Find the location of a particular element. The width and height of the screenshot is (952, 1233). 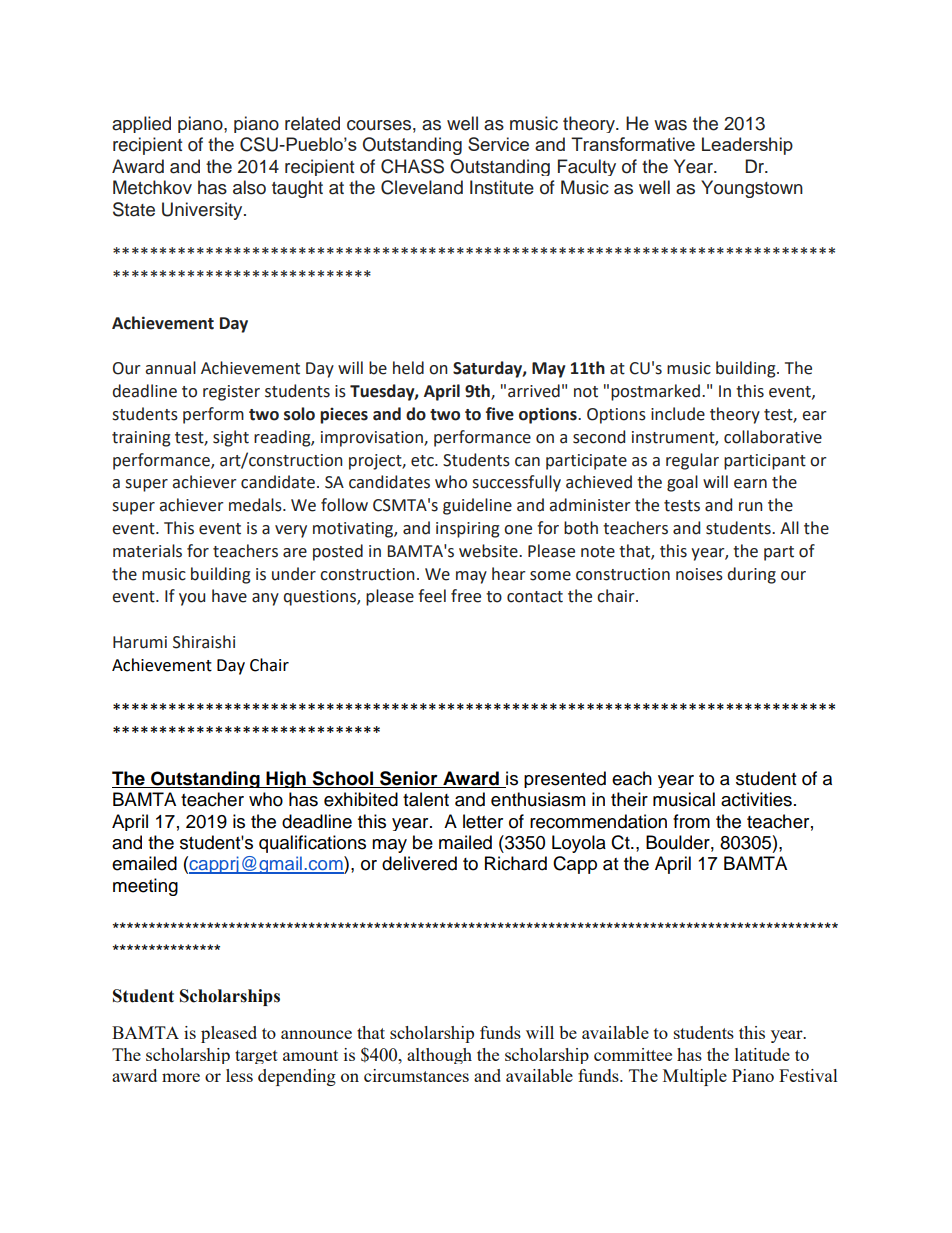

Leadership is located at coordinates (747, 146).
